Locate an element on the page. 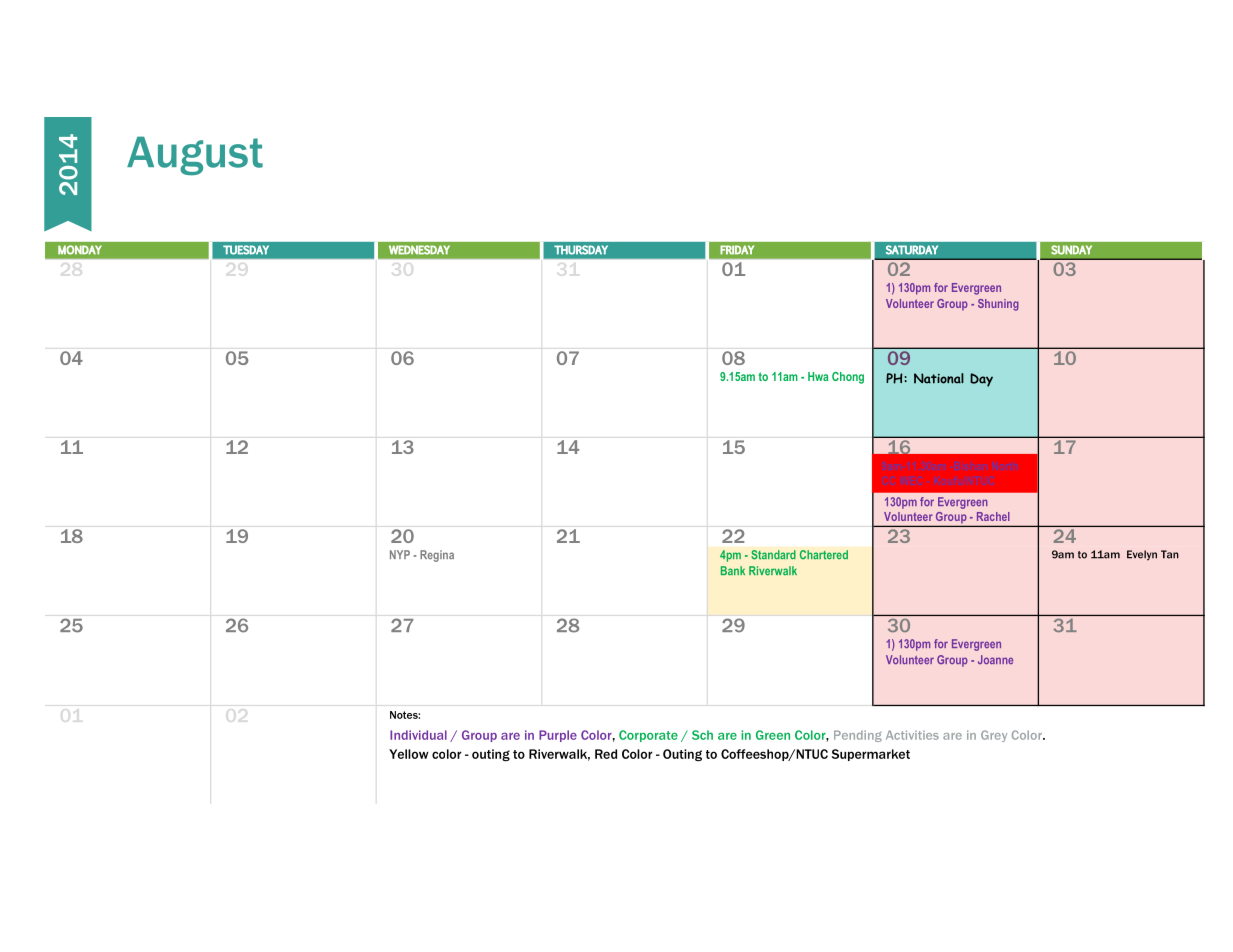  Corporate is located at coordinates (648, 736).
